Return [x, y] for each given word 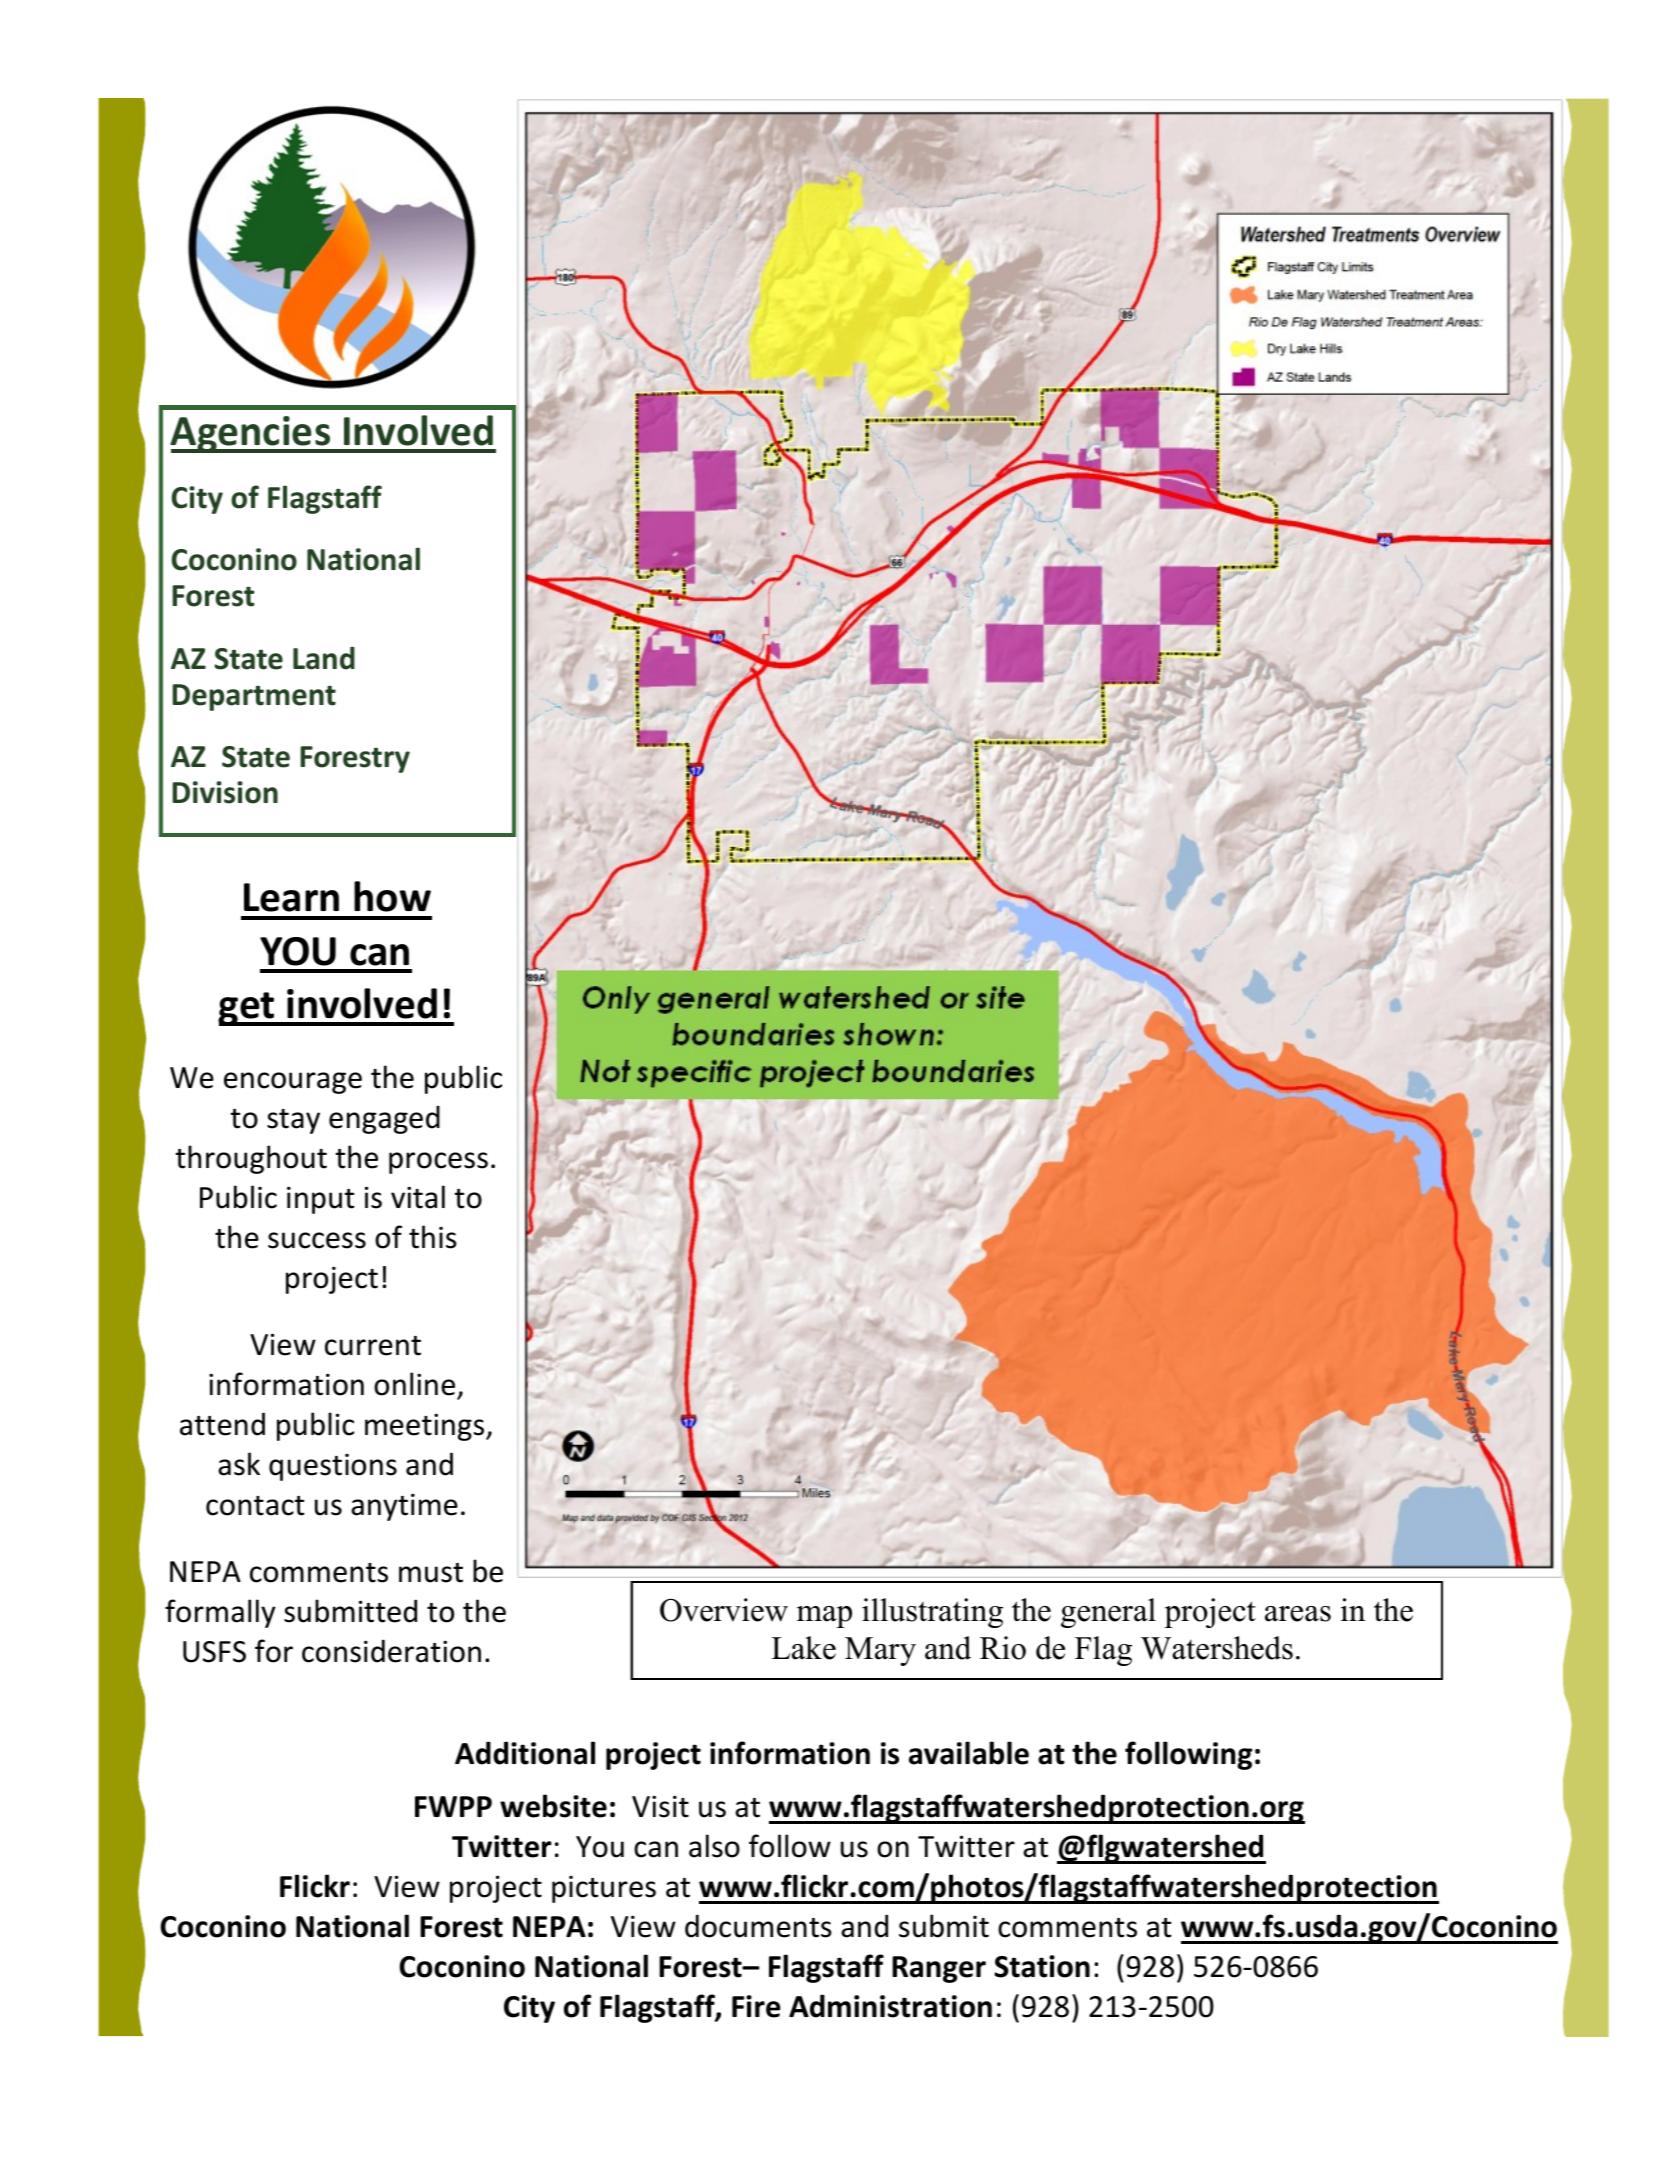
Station [1042, 1966]
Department [254, 697]
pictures [604, 1889]
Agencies [251, 434]
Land [324, 658]
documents [758, 1926]
